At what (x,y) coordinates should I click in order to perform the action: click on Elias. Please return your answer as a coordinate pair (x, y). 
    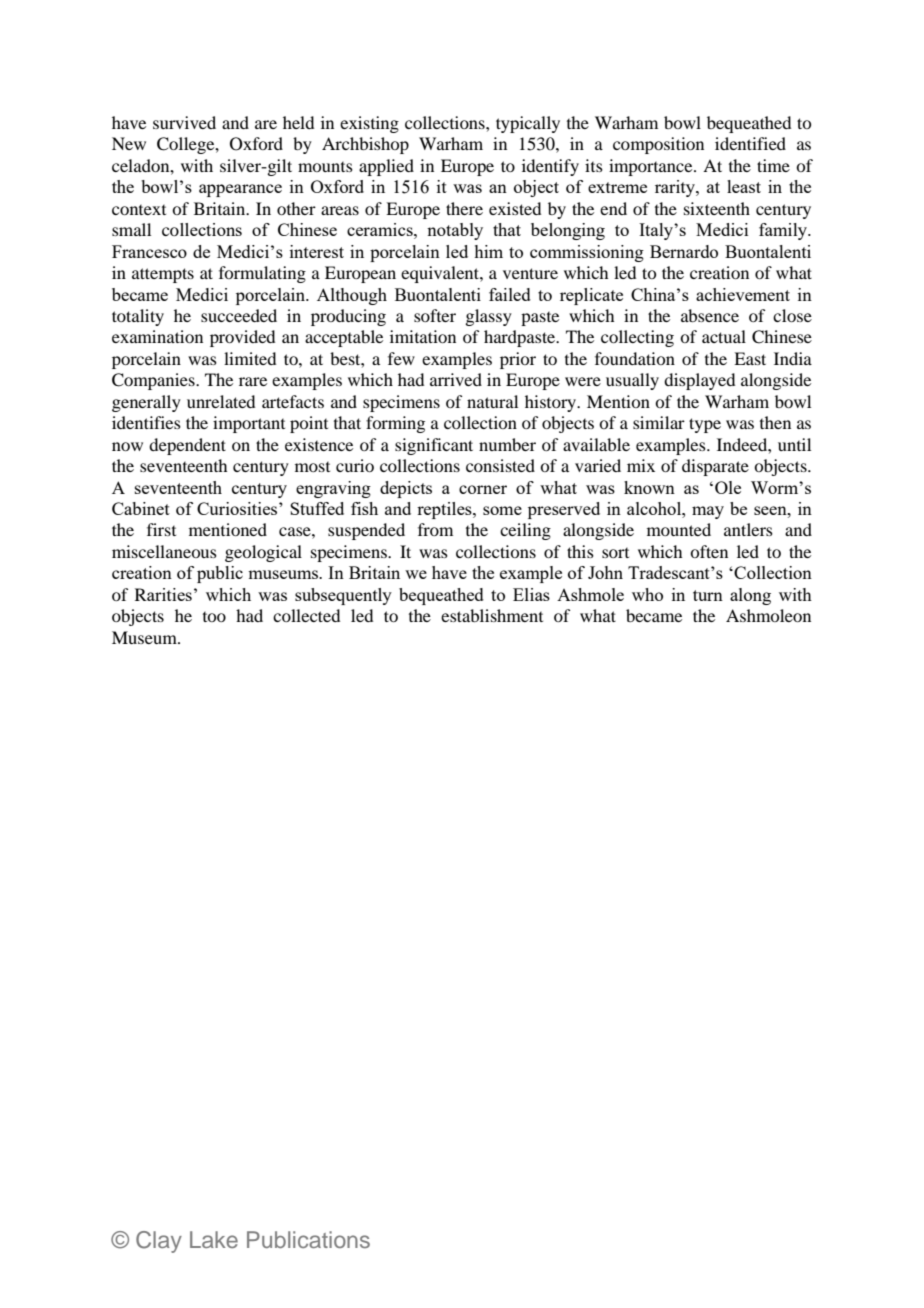
    Looking at the image, I should click on (531, 594).
